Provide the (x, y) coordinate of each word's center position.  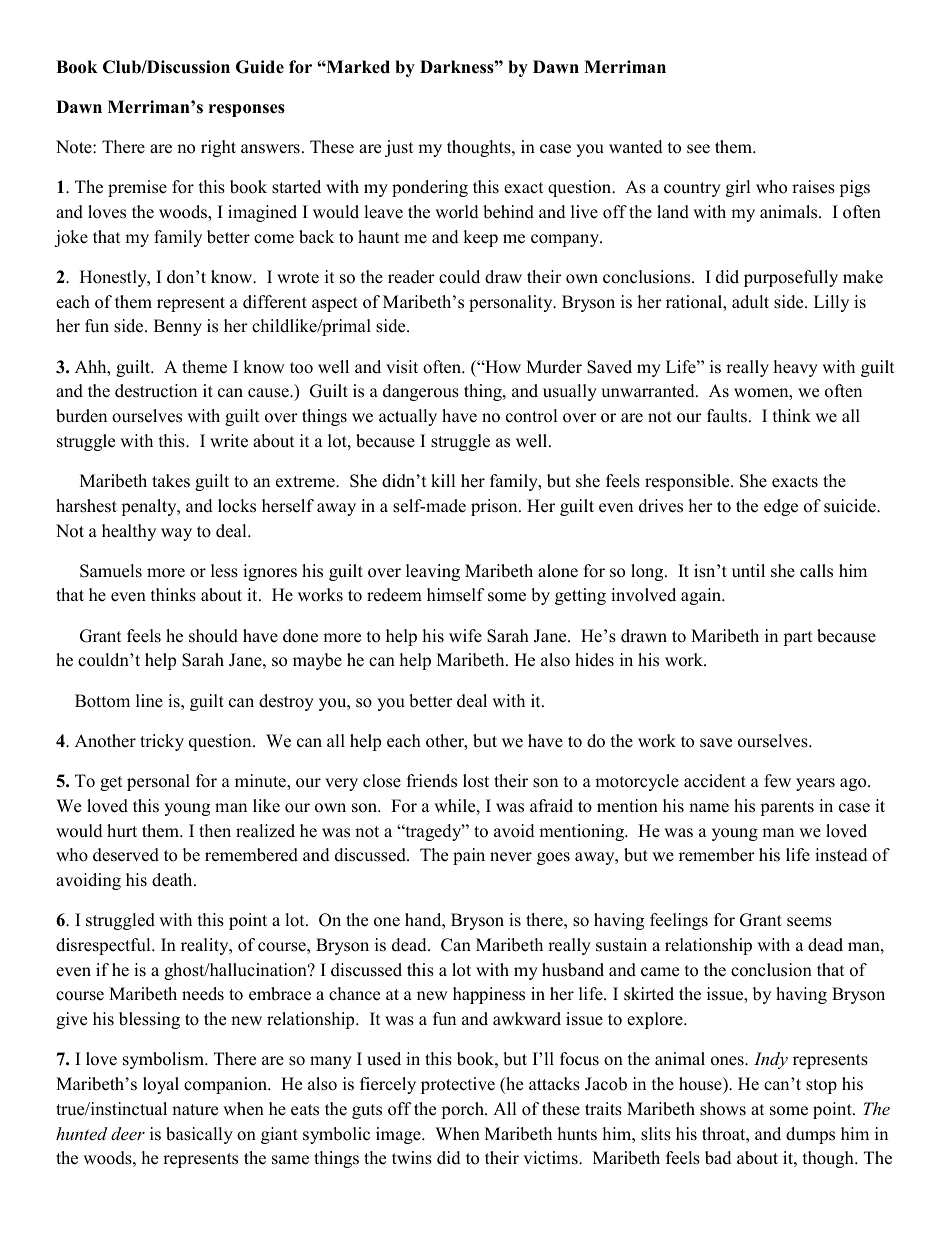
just (399, 148)
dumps (810, 1135)
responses (247, 110)
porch (463, 1110)
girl (738, 188)
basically (199, 1135)
